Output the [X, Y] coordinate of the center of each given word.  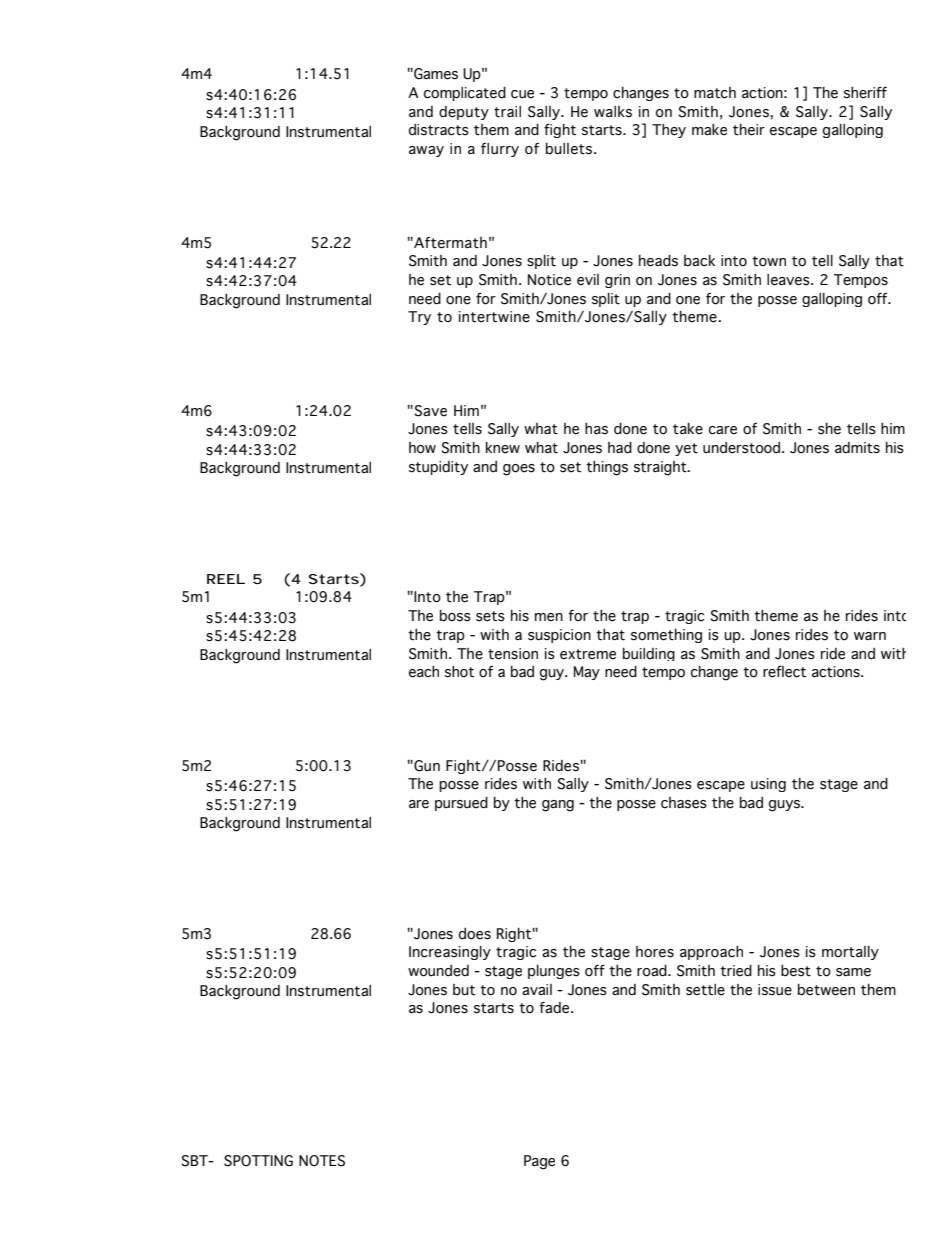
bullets [570, 149]
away [426, 151]
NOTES [322, 1161]
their [749, 130]
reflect [784, 672]
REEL [226, 579]
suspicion [559, 636]
